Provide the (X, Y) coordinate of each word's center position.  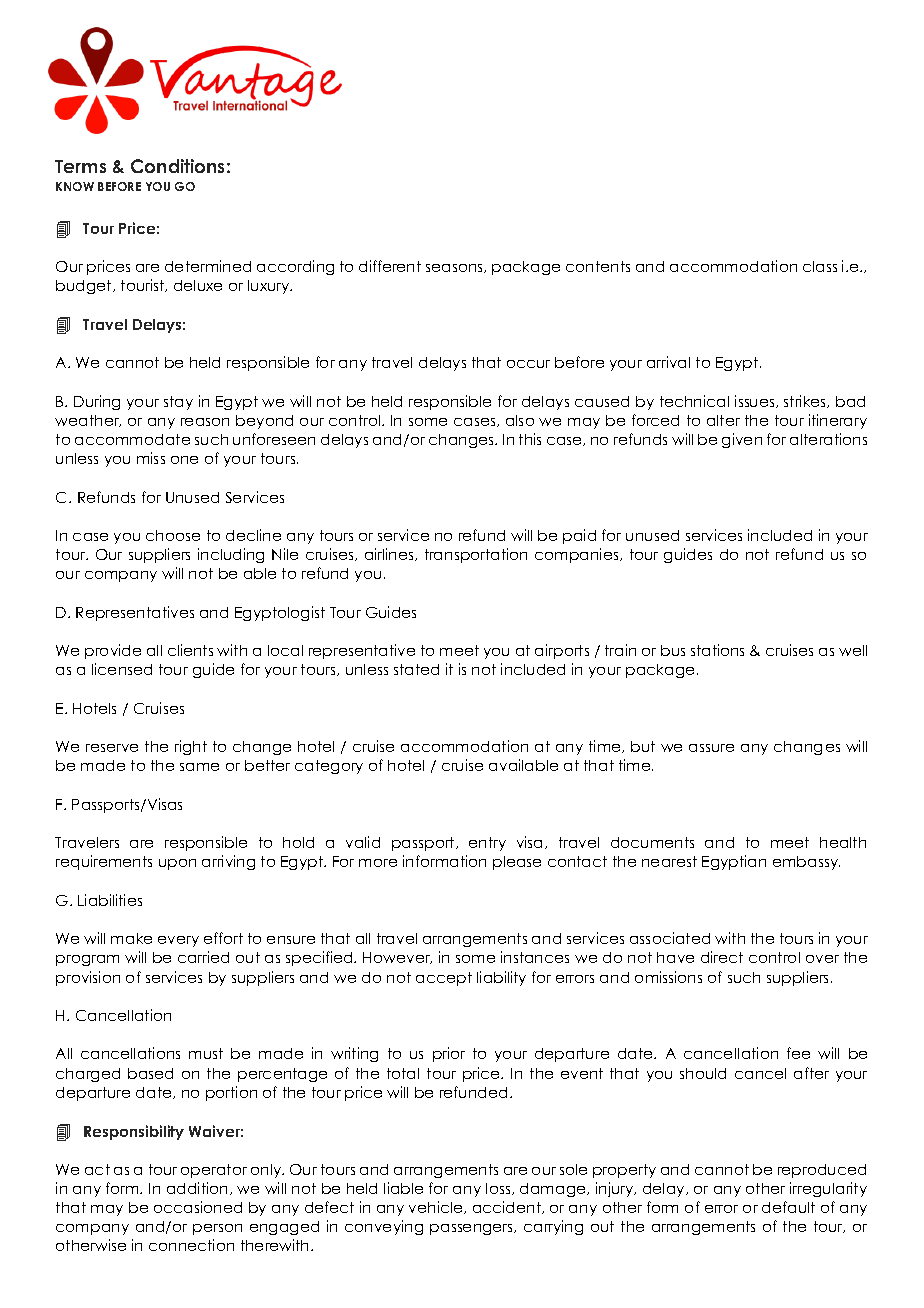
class (820, 266)
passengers (472, 1229)
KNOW (75, 186)
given (742, 440)
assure (711, 748)
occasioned (198, 1207)
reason (205, 422)
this (530, 439)
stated (416, 669)
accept (444, 979)
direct (722, 957)
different (390, 266)
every (178, 941)
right (191, 747)
